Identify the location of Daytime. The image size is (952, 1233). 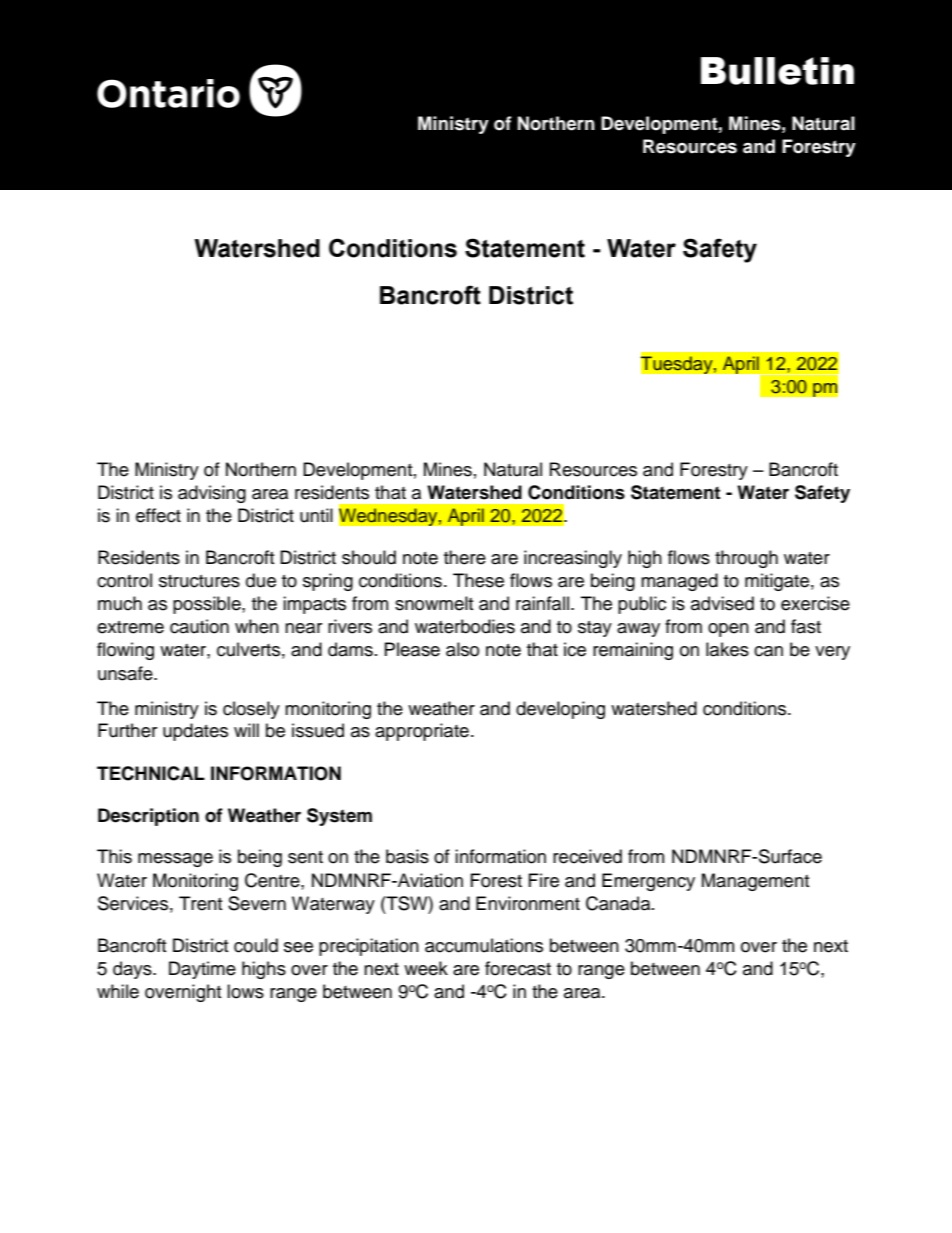
(202, 970).
